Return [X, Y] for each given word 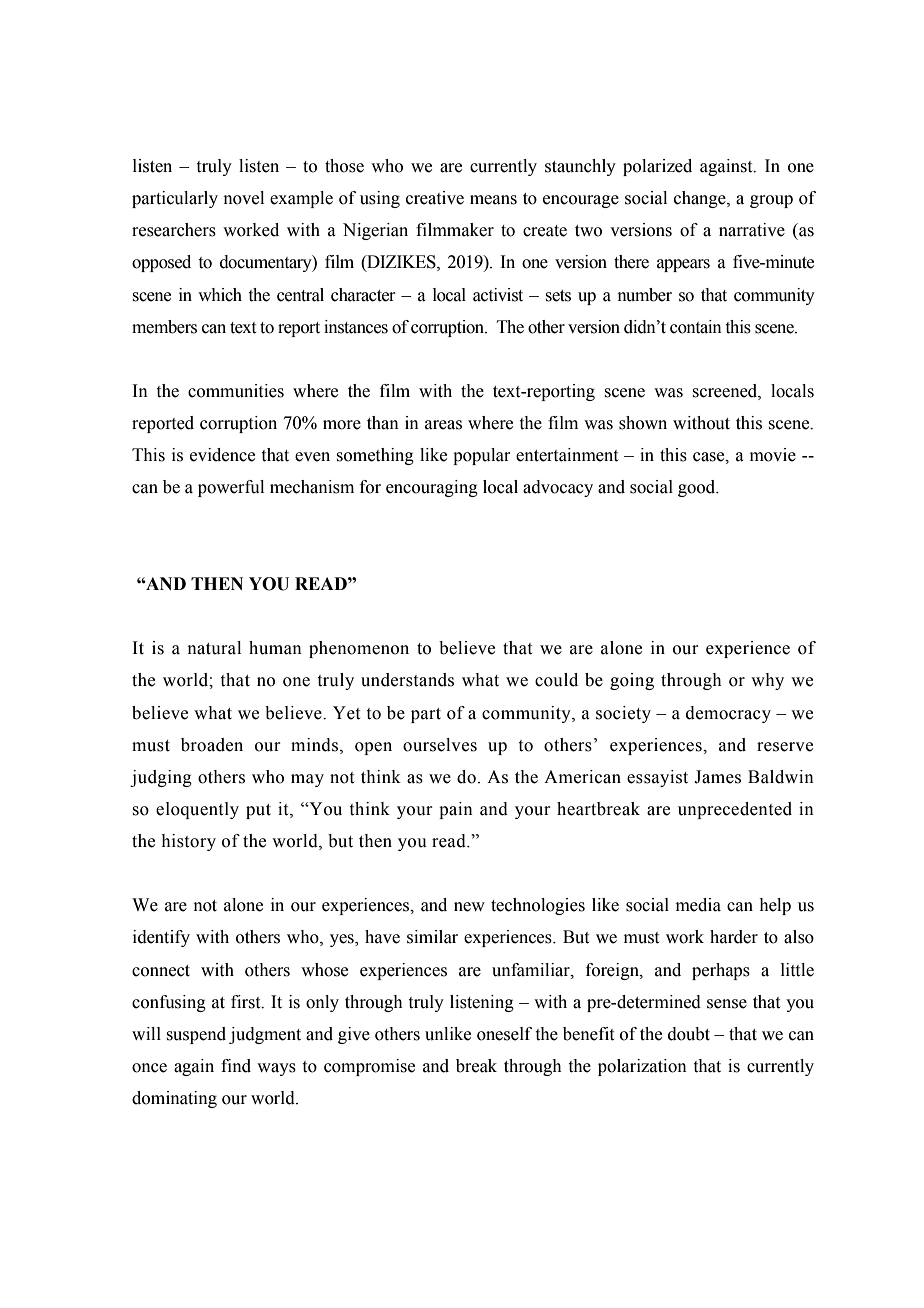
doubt [689, 1034]
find [236, 1066]
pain [456, 810]
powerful [231, 488]
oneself [504, 1034]
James [717, 777]
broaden [212, 745]
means [493, 200]
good [698, 488]
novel [244, 198]
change [701, 199]
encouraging [432, 488]
